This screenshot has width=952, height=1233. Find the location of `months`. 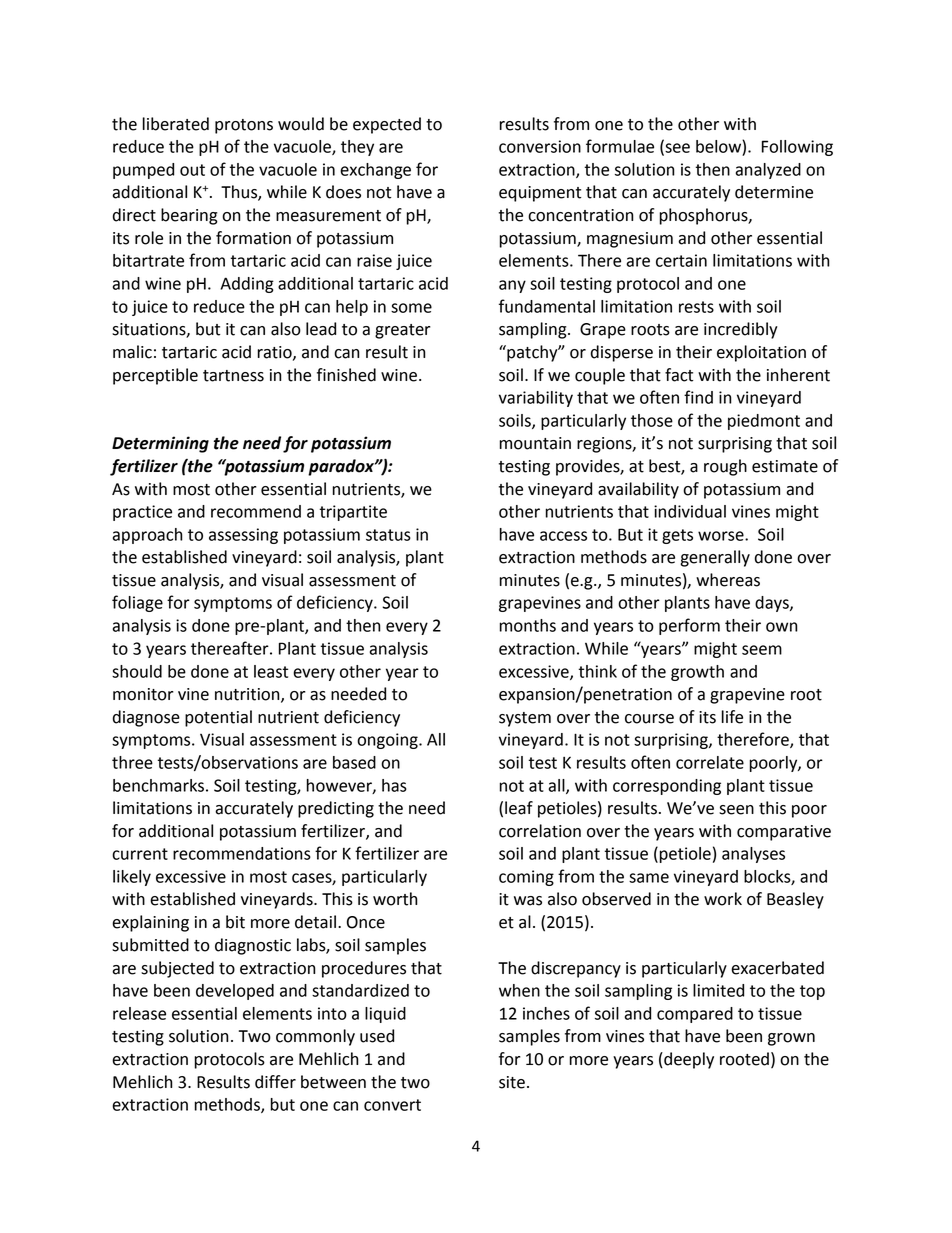

months is located at coordinates (528, 625).
